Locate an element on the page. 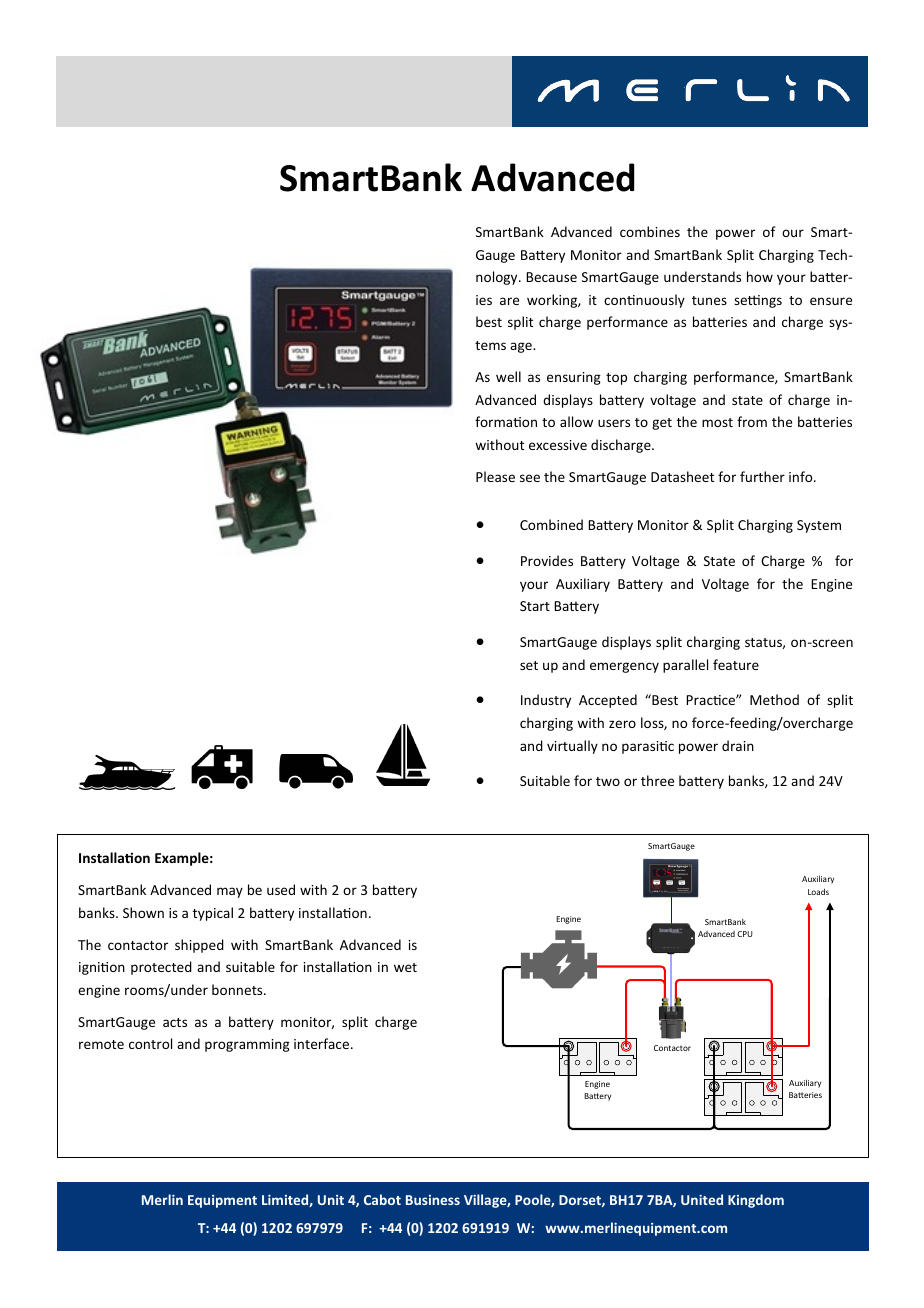  control is located at coordinates (150, 1043).
